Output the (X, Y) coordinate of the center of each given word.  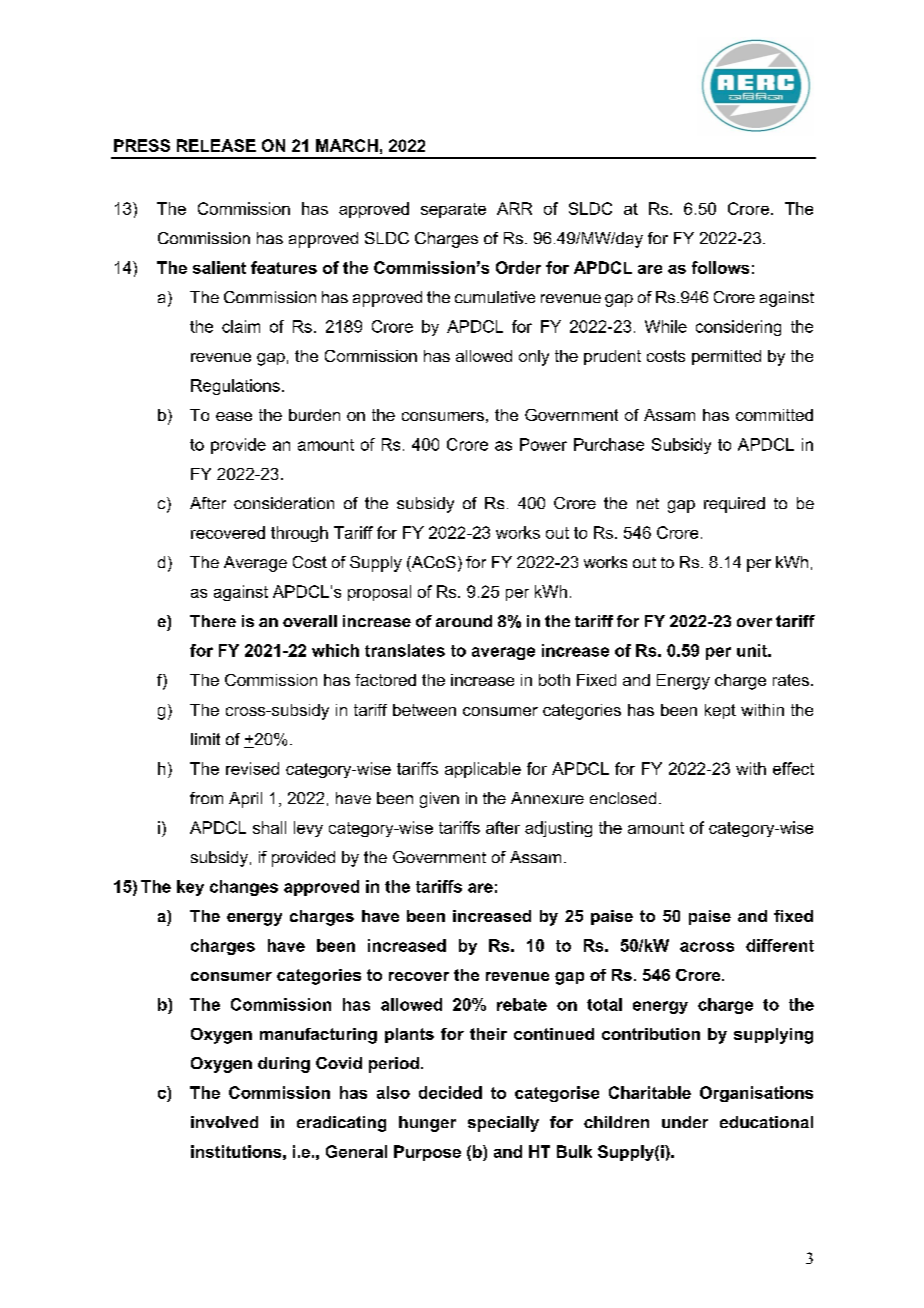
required (734, 505)
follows (720, 267)
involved (224, 1122)
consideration (284, 503)
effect (793, 768)
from (206, 798)
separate (453, 210)
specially (503, 1124)
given (439, 800)
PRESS (142, 145)
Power (543, 444)
